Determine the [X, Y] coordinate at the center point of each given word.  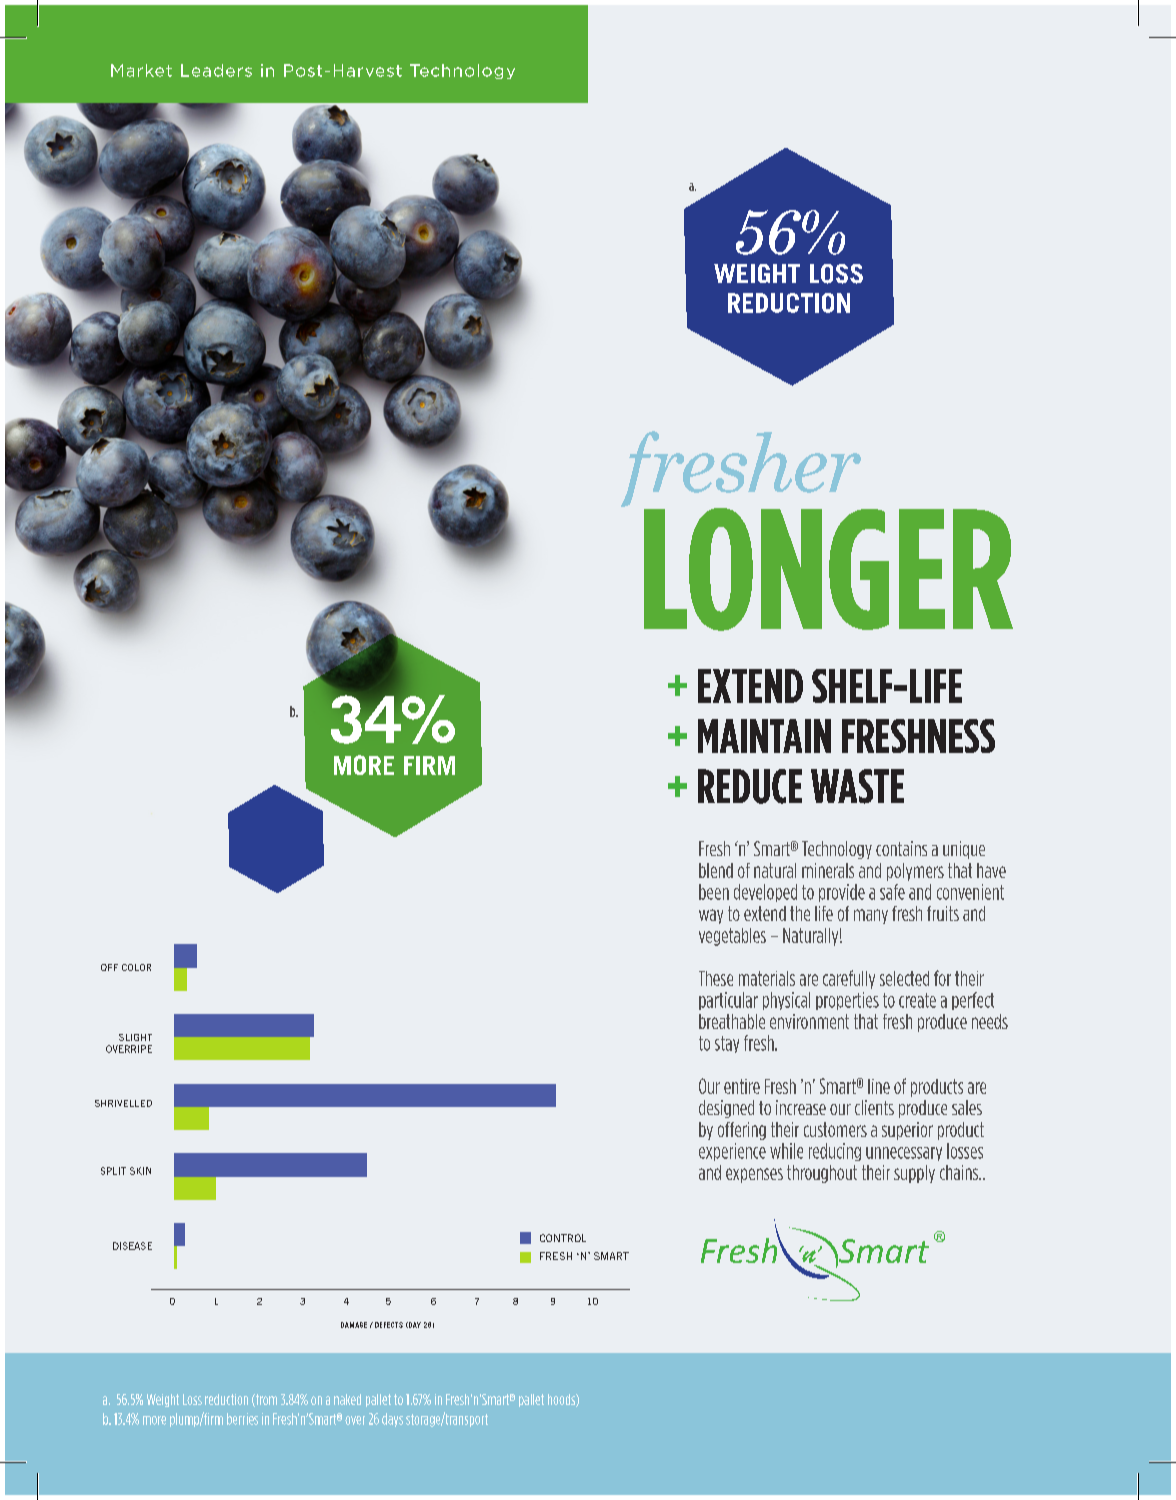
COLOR [136, 967]
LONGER [828, 569]
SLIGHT [135, 1037]
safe [892, 892]
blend [716, 870]
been [714, 892]
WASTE [857, 786]
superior [907, 1131]
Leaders [216, 70]
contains [901, 848]
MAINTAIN [764, 736]
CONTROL [563, 1238]
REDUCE [750, 786]
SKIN [140, 1171]
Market [141, 70]
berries [242, 1419]
